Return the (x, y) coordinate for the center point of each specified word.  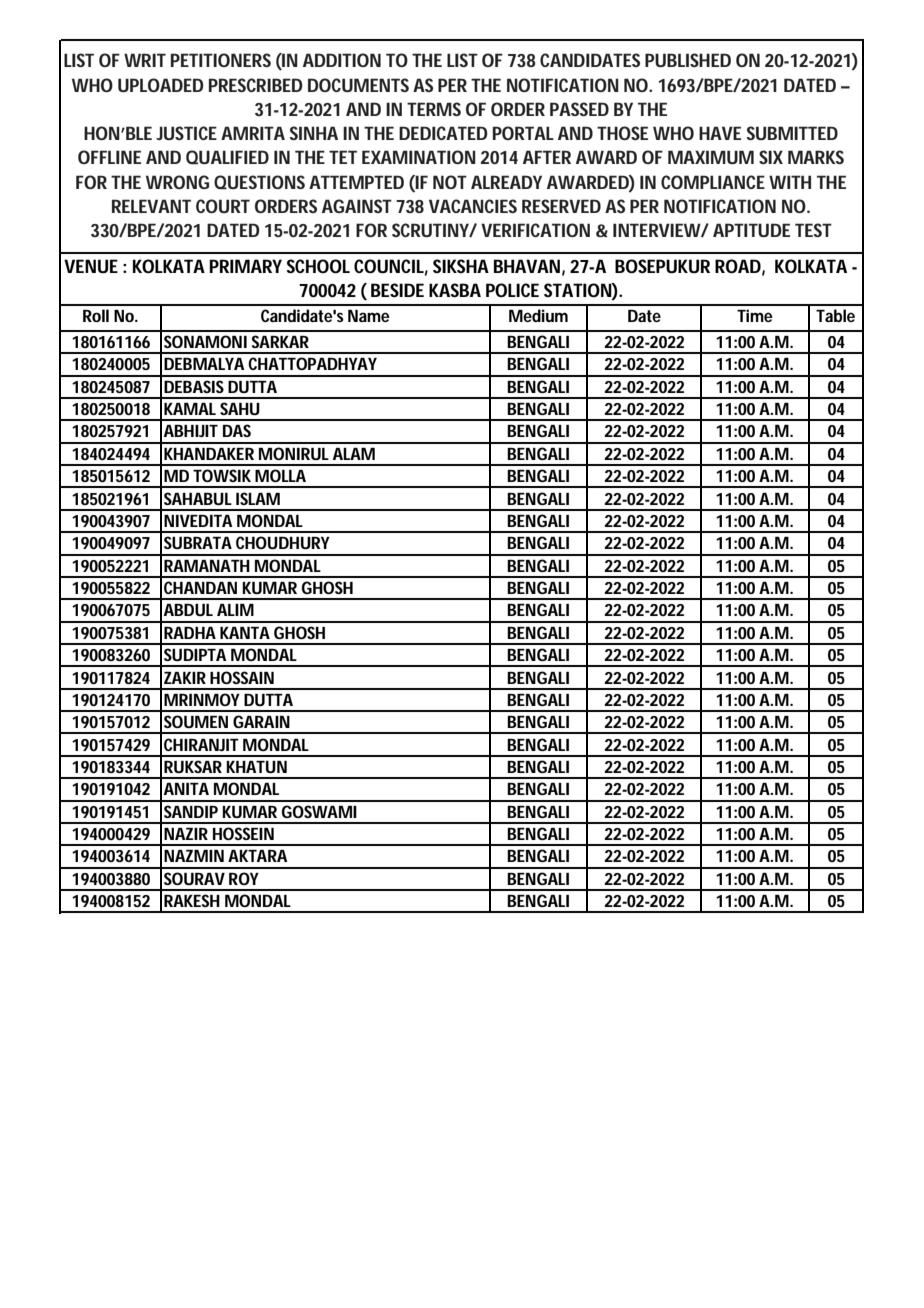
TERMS (434, 109)
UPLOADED (161, 85)
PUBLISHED (688, 60)
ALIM (235, 610)
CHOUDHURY (283, 542)
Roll (96, 315)
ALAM (354, 454)
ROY (244, 878)
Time (755, 315)
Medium (538, 315)
